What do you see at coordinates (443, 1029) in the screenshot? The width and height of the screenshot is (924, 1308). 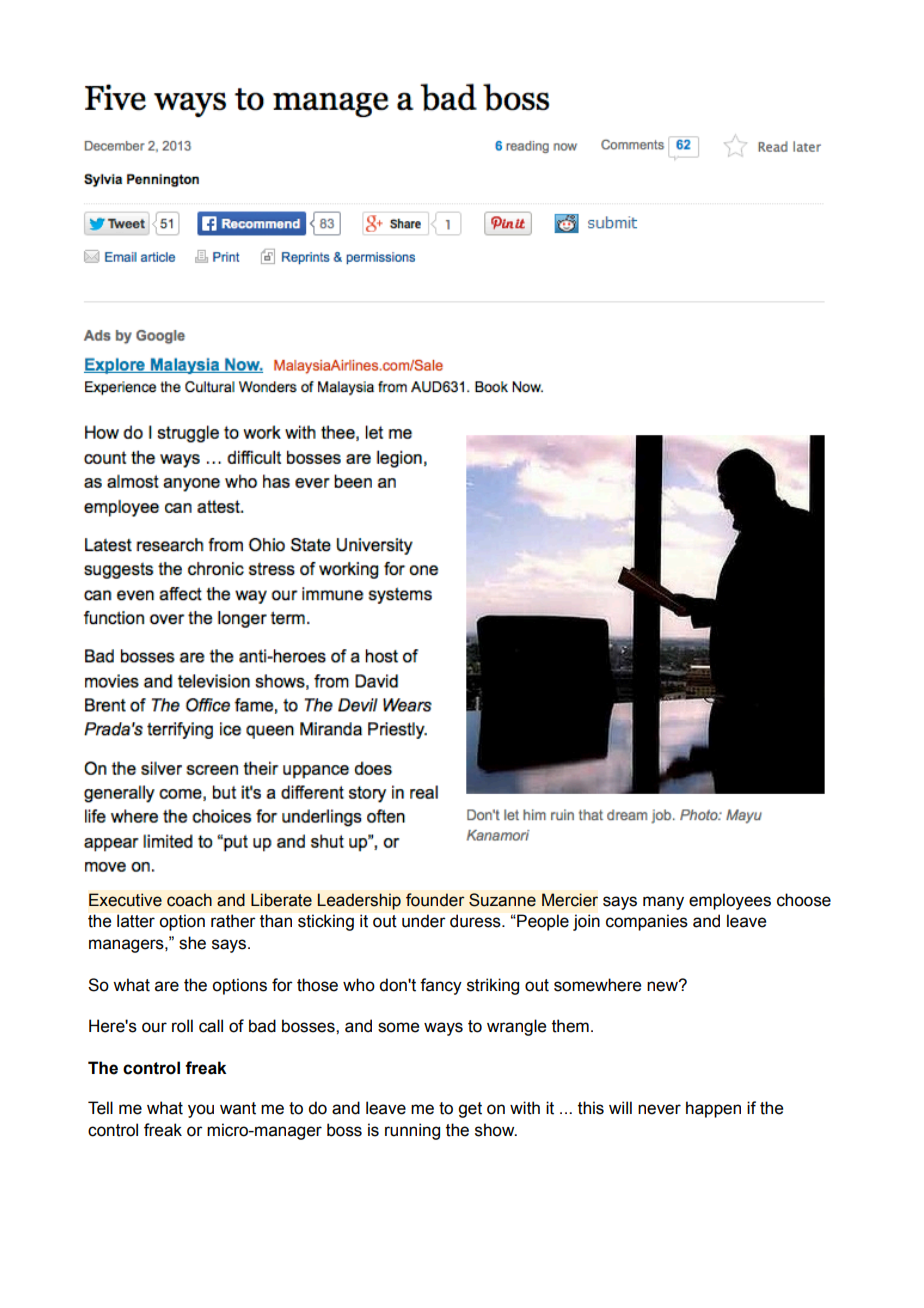 I see `ways` at bounding box center [443, 1029].
